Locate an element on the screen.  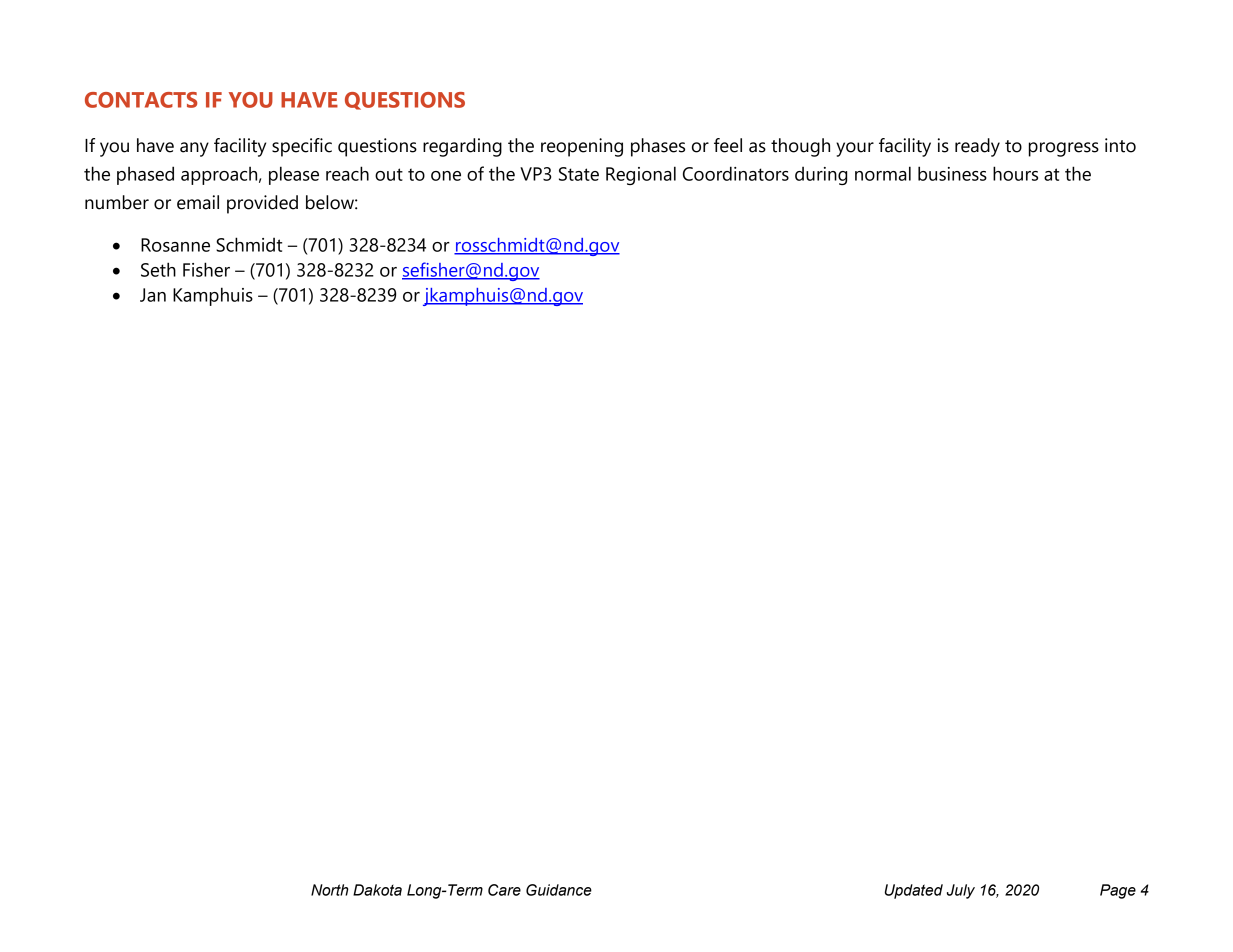
Rosanne is located at coordinates (175, 245).
